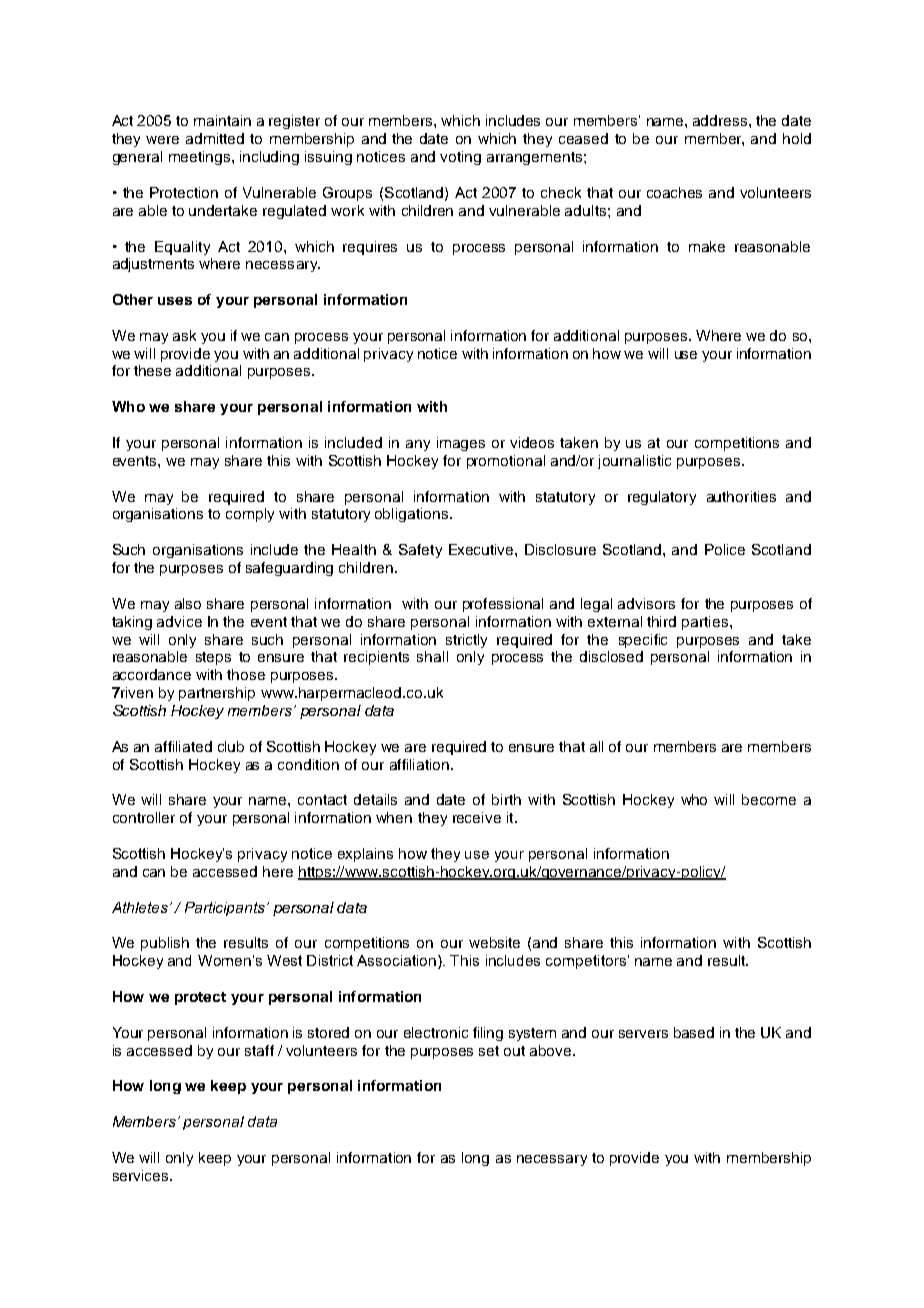  I want to click on services, so click(140, 1175).
